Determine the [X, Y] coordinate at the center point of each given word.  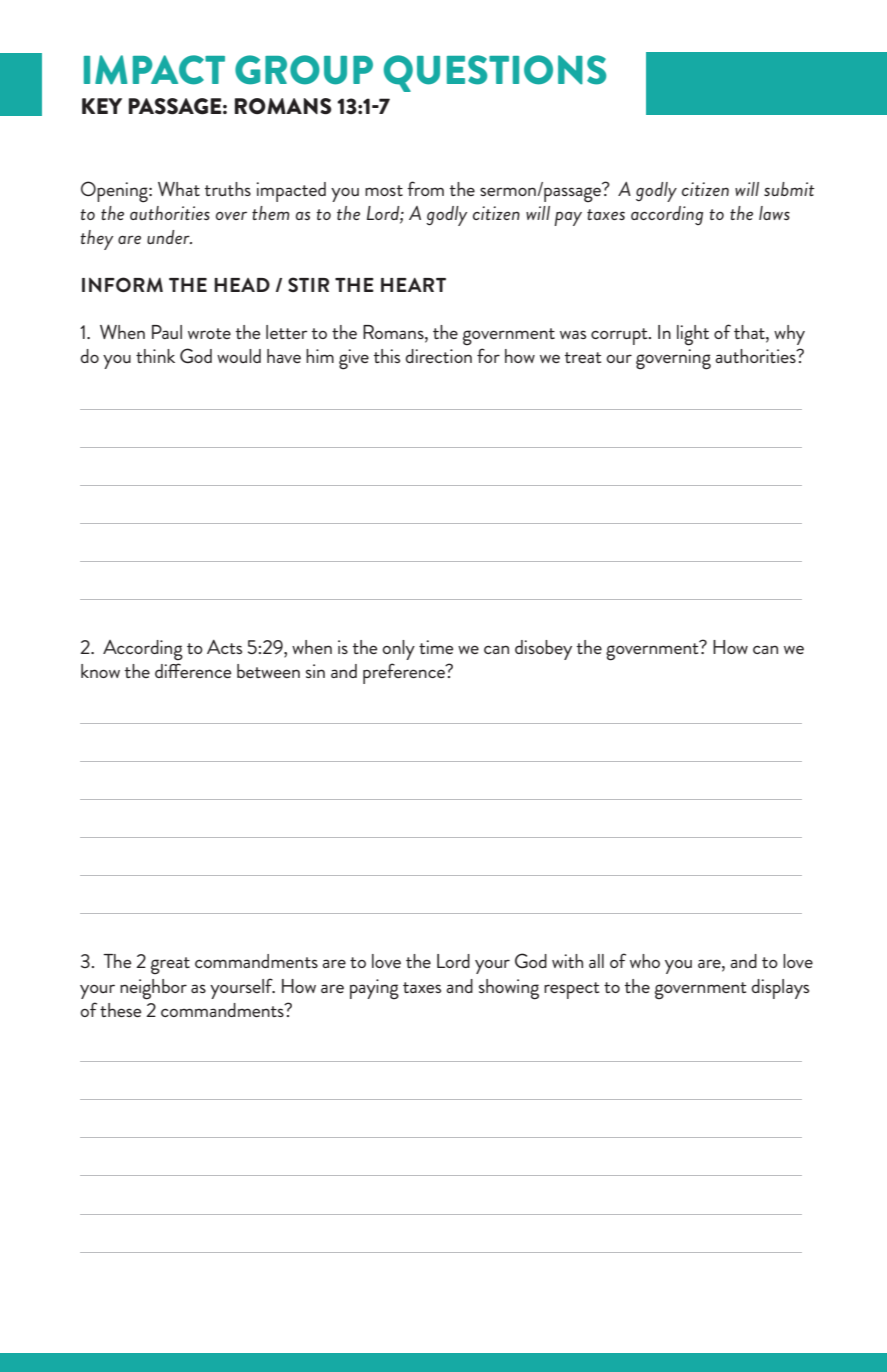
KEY [102, 106]
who [645, 961]
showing [509, 989]
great [170, 966]
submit [789, 189]
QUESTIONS [495, 73]
